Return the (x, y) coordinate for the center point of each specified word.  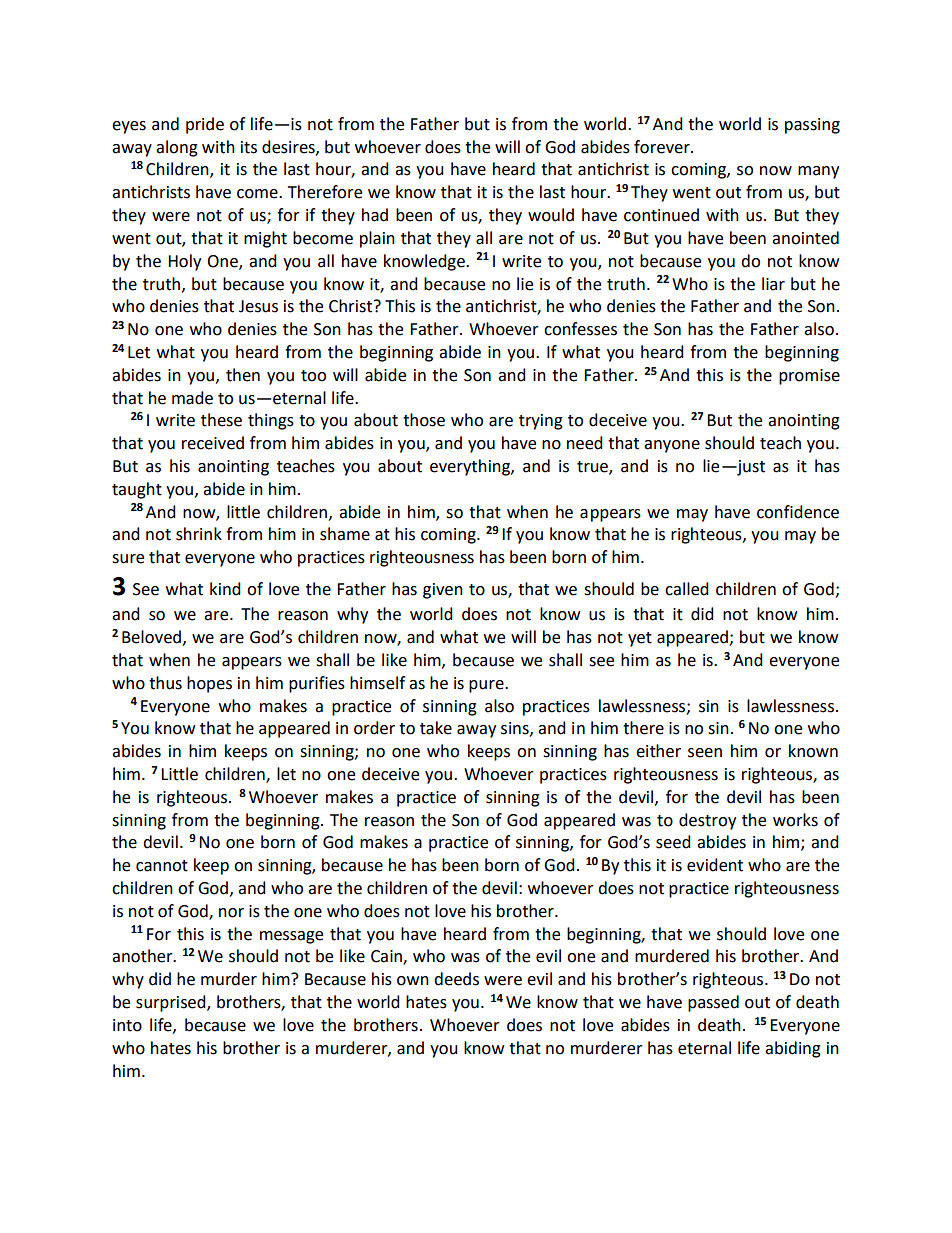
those (424, 420)
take (436, 728)
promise (809, 377)
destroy (707, 821)
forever (663, 147)
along (177, 148)
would (551, 215)
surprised (172, 1003)
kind (225, 589)
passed (713, 1003)
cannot (162, 866)
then (243, 375)
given (443, 591)
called (687, 589)
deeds (456, 979)
